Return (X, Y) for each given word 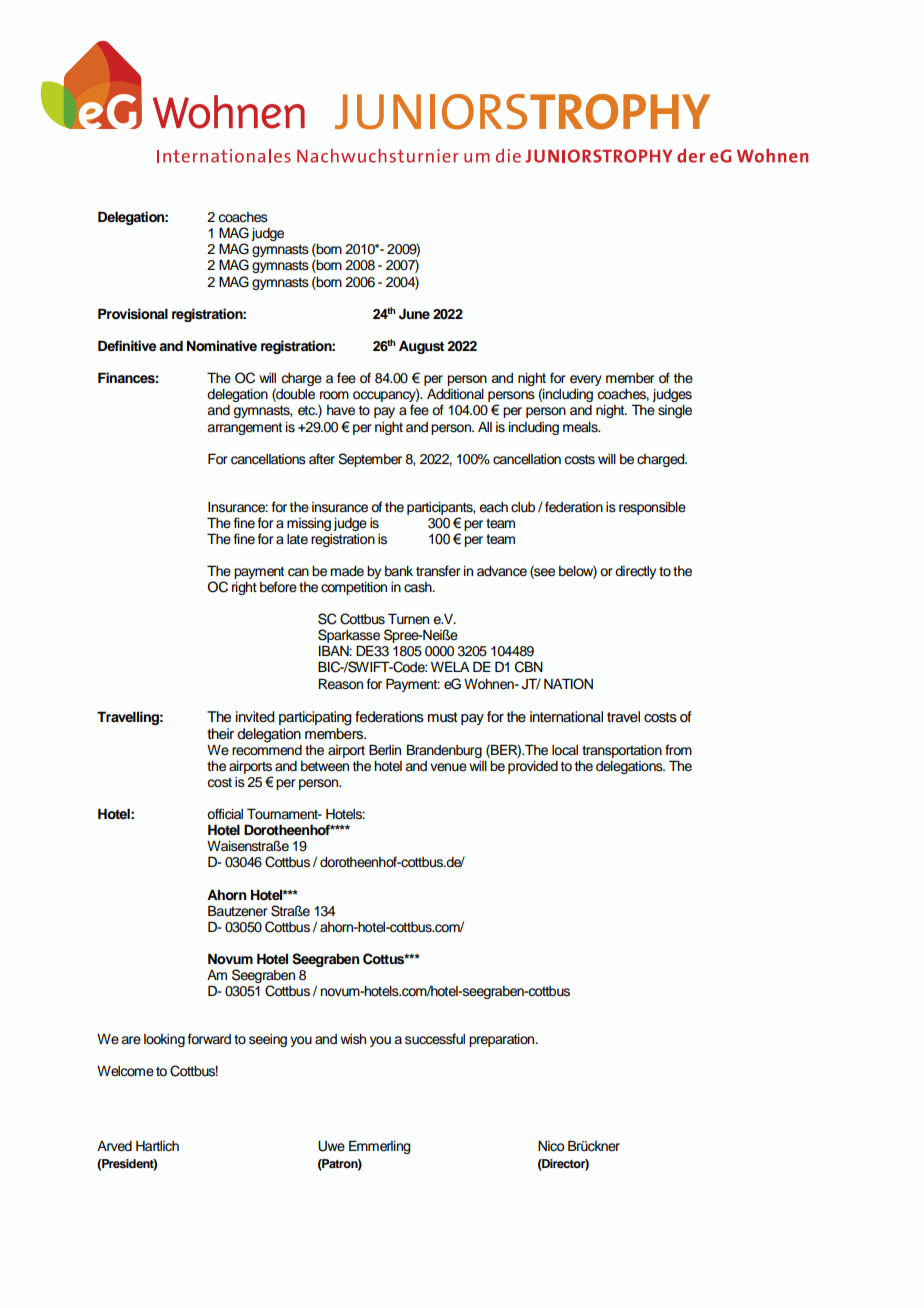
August (421, 347)
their (220, 734)
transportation (622, 751)
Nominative (222, 346)
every (586, 380)
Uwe (331, 1146)
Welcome (125, 1071)
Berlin (385, 750)
